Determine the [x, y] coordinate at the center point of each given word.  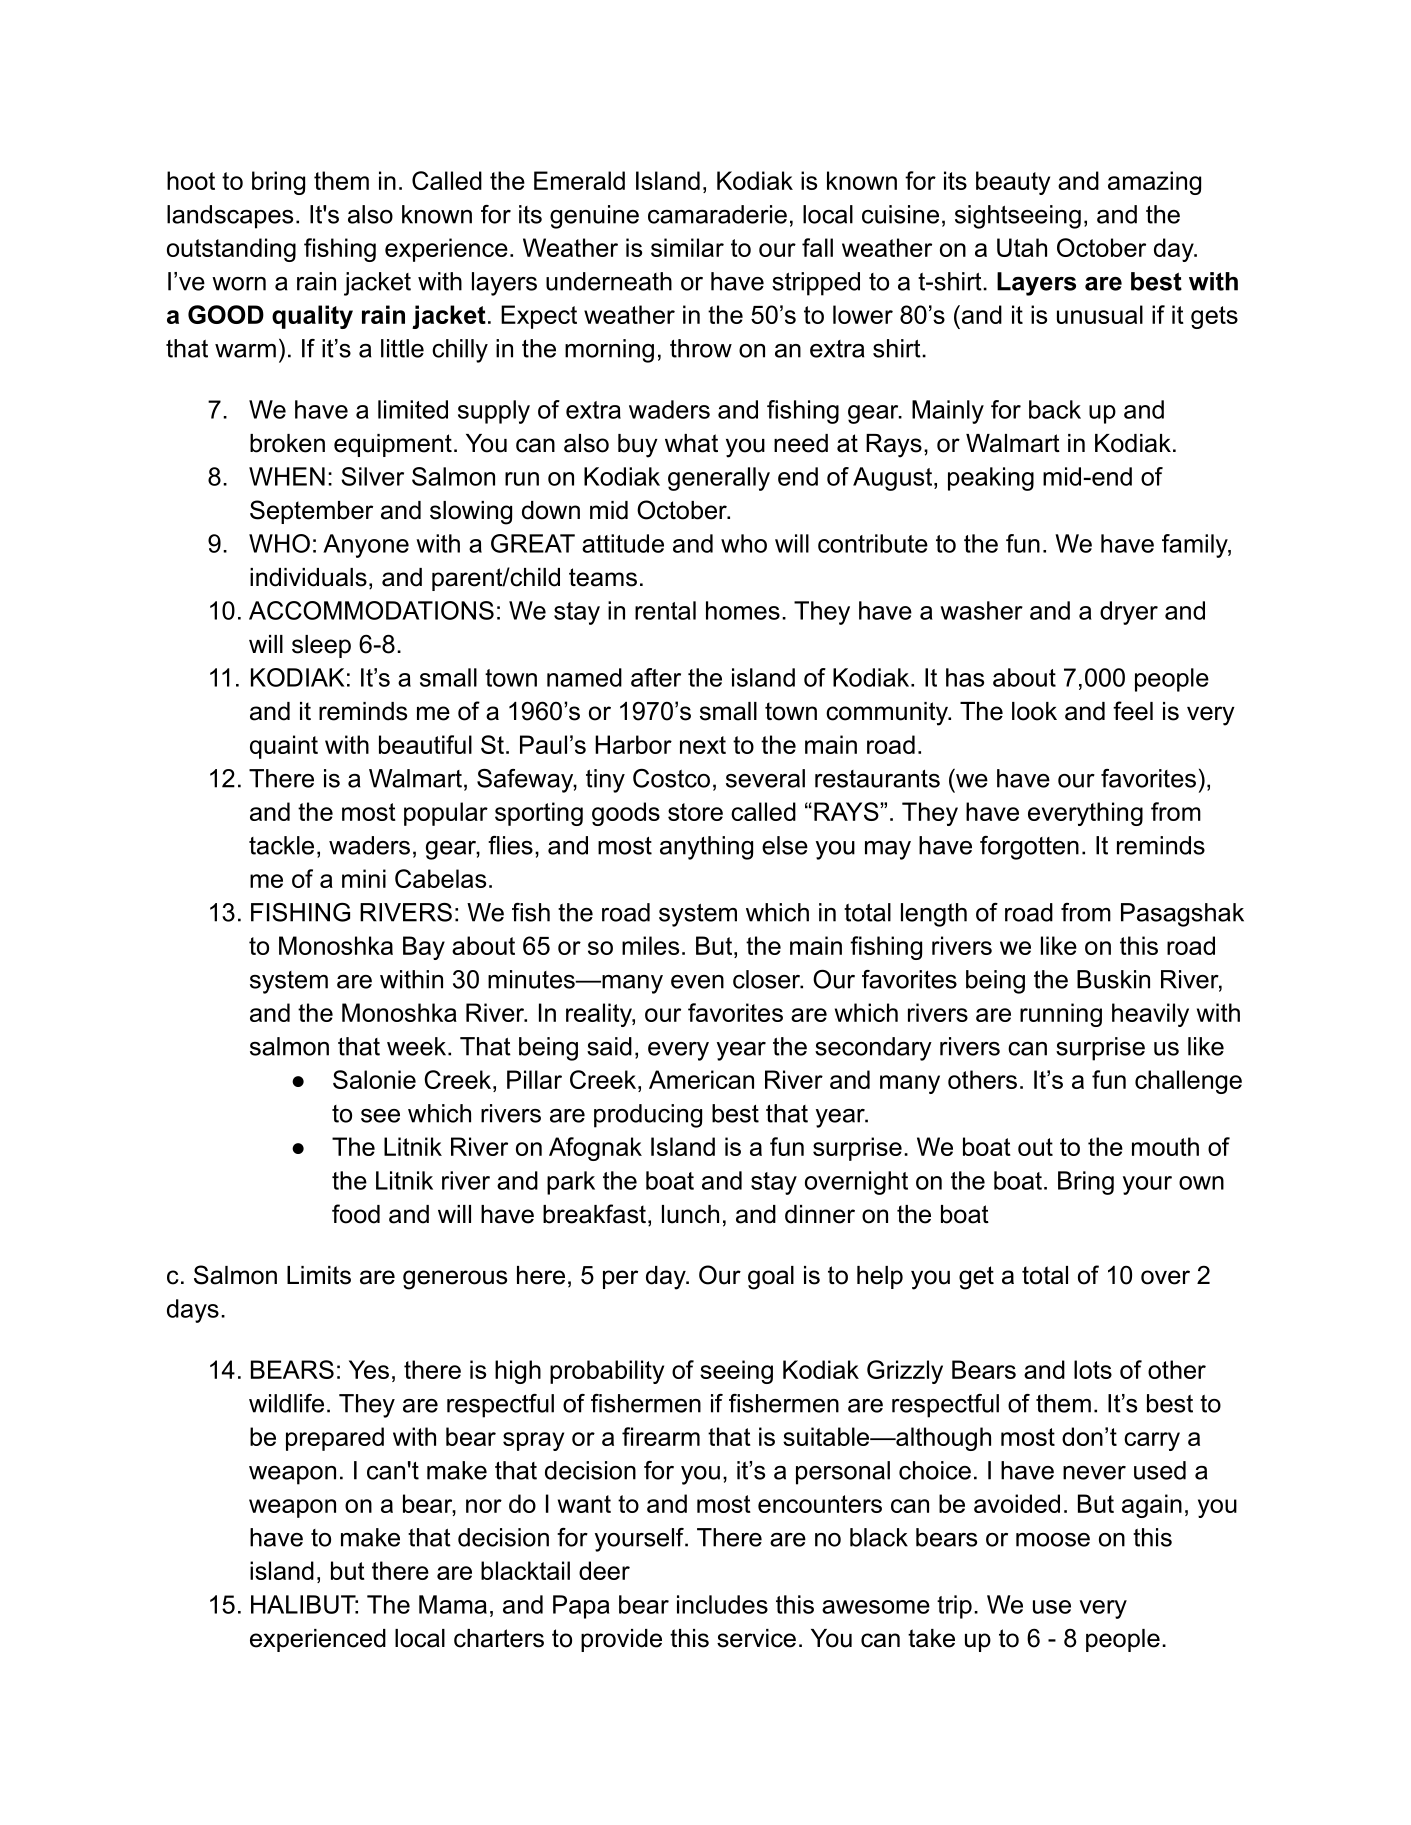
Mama [453, 1604]
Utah [1022, 247]
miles [650, 945]
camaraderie [717, 214]
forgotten [1029, 848]
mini [364, 878]
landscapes [230, 217]
